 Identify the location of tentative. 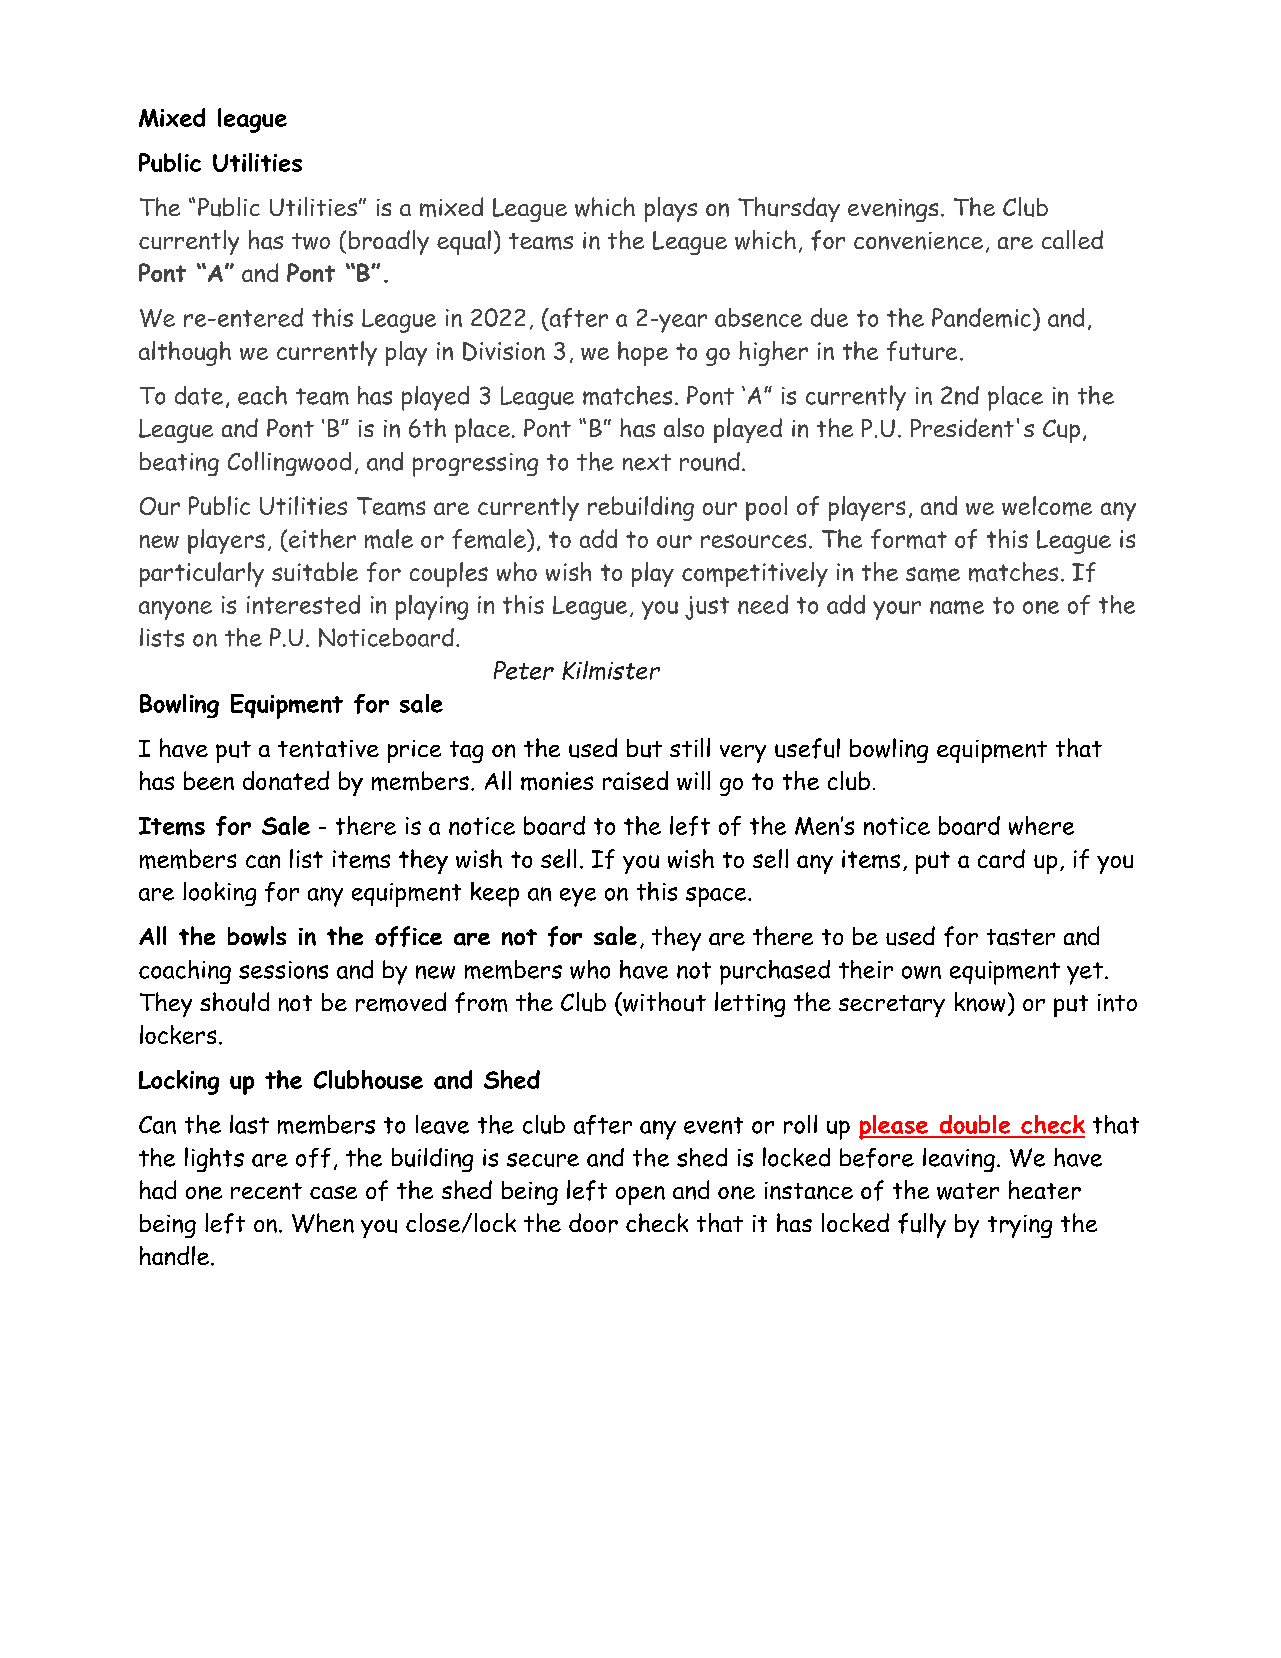
(328, 749).
